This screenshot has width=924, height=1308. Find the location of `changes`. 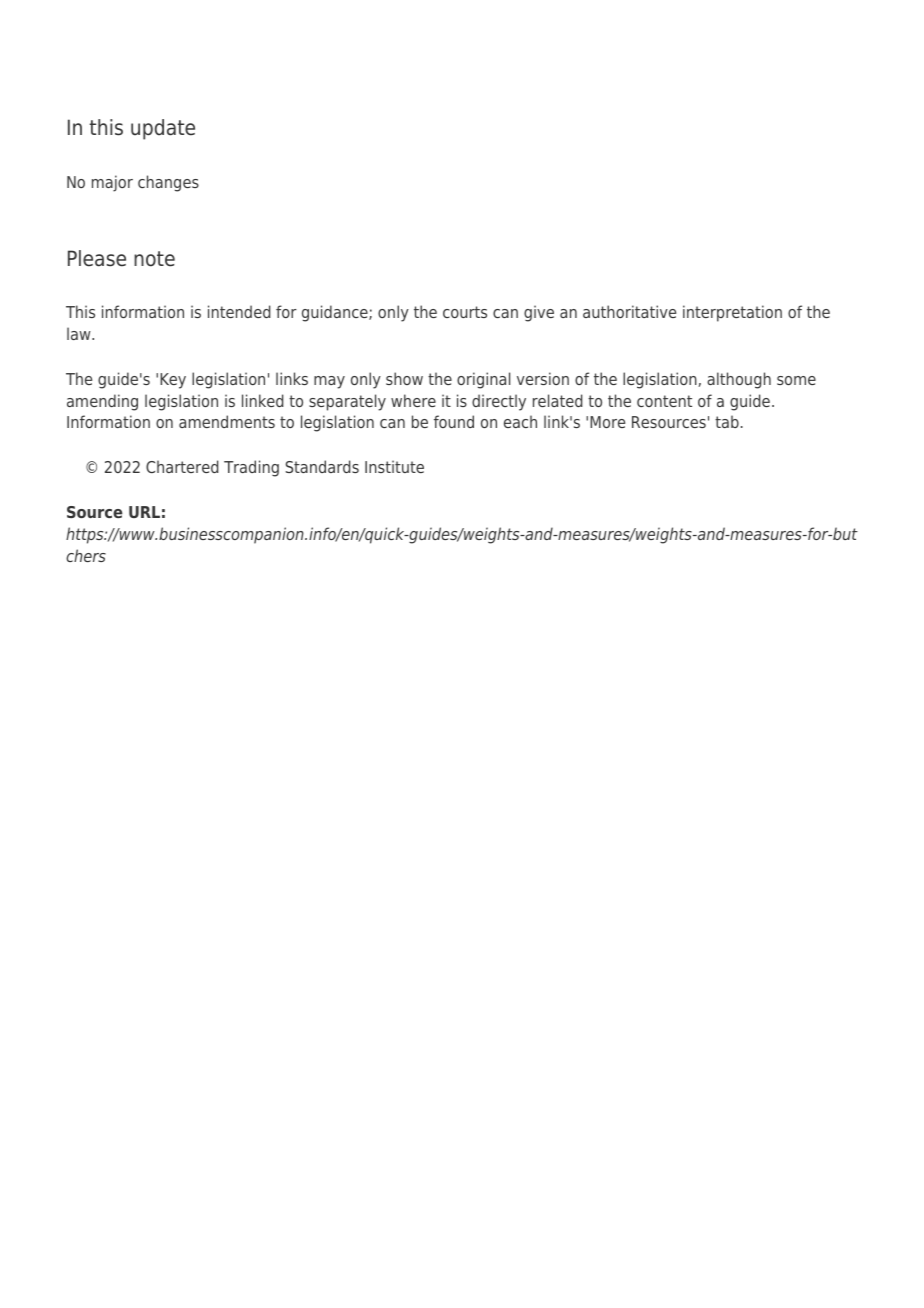

changes is located at coordinates (168, 183).
